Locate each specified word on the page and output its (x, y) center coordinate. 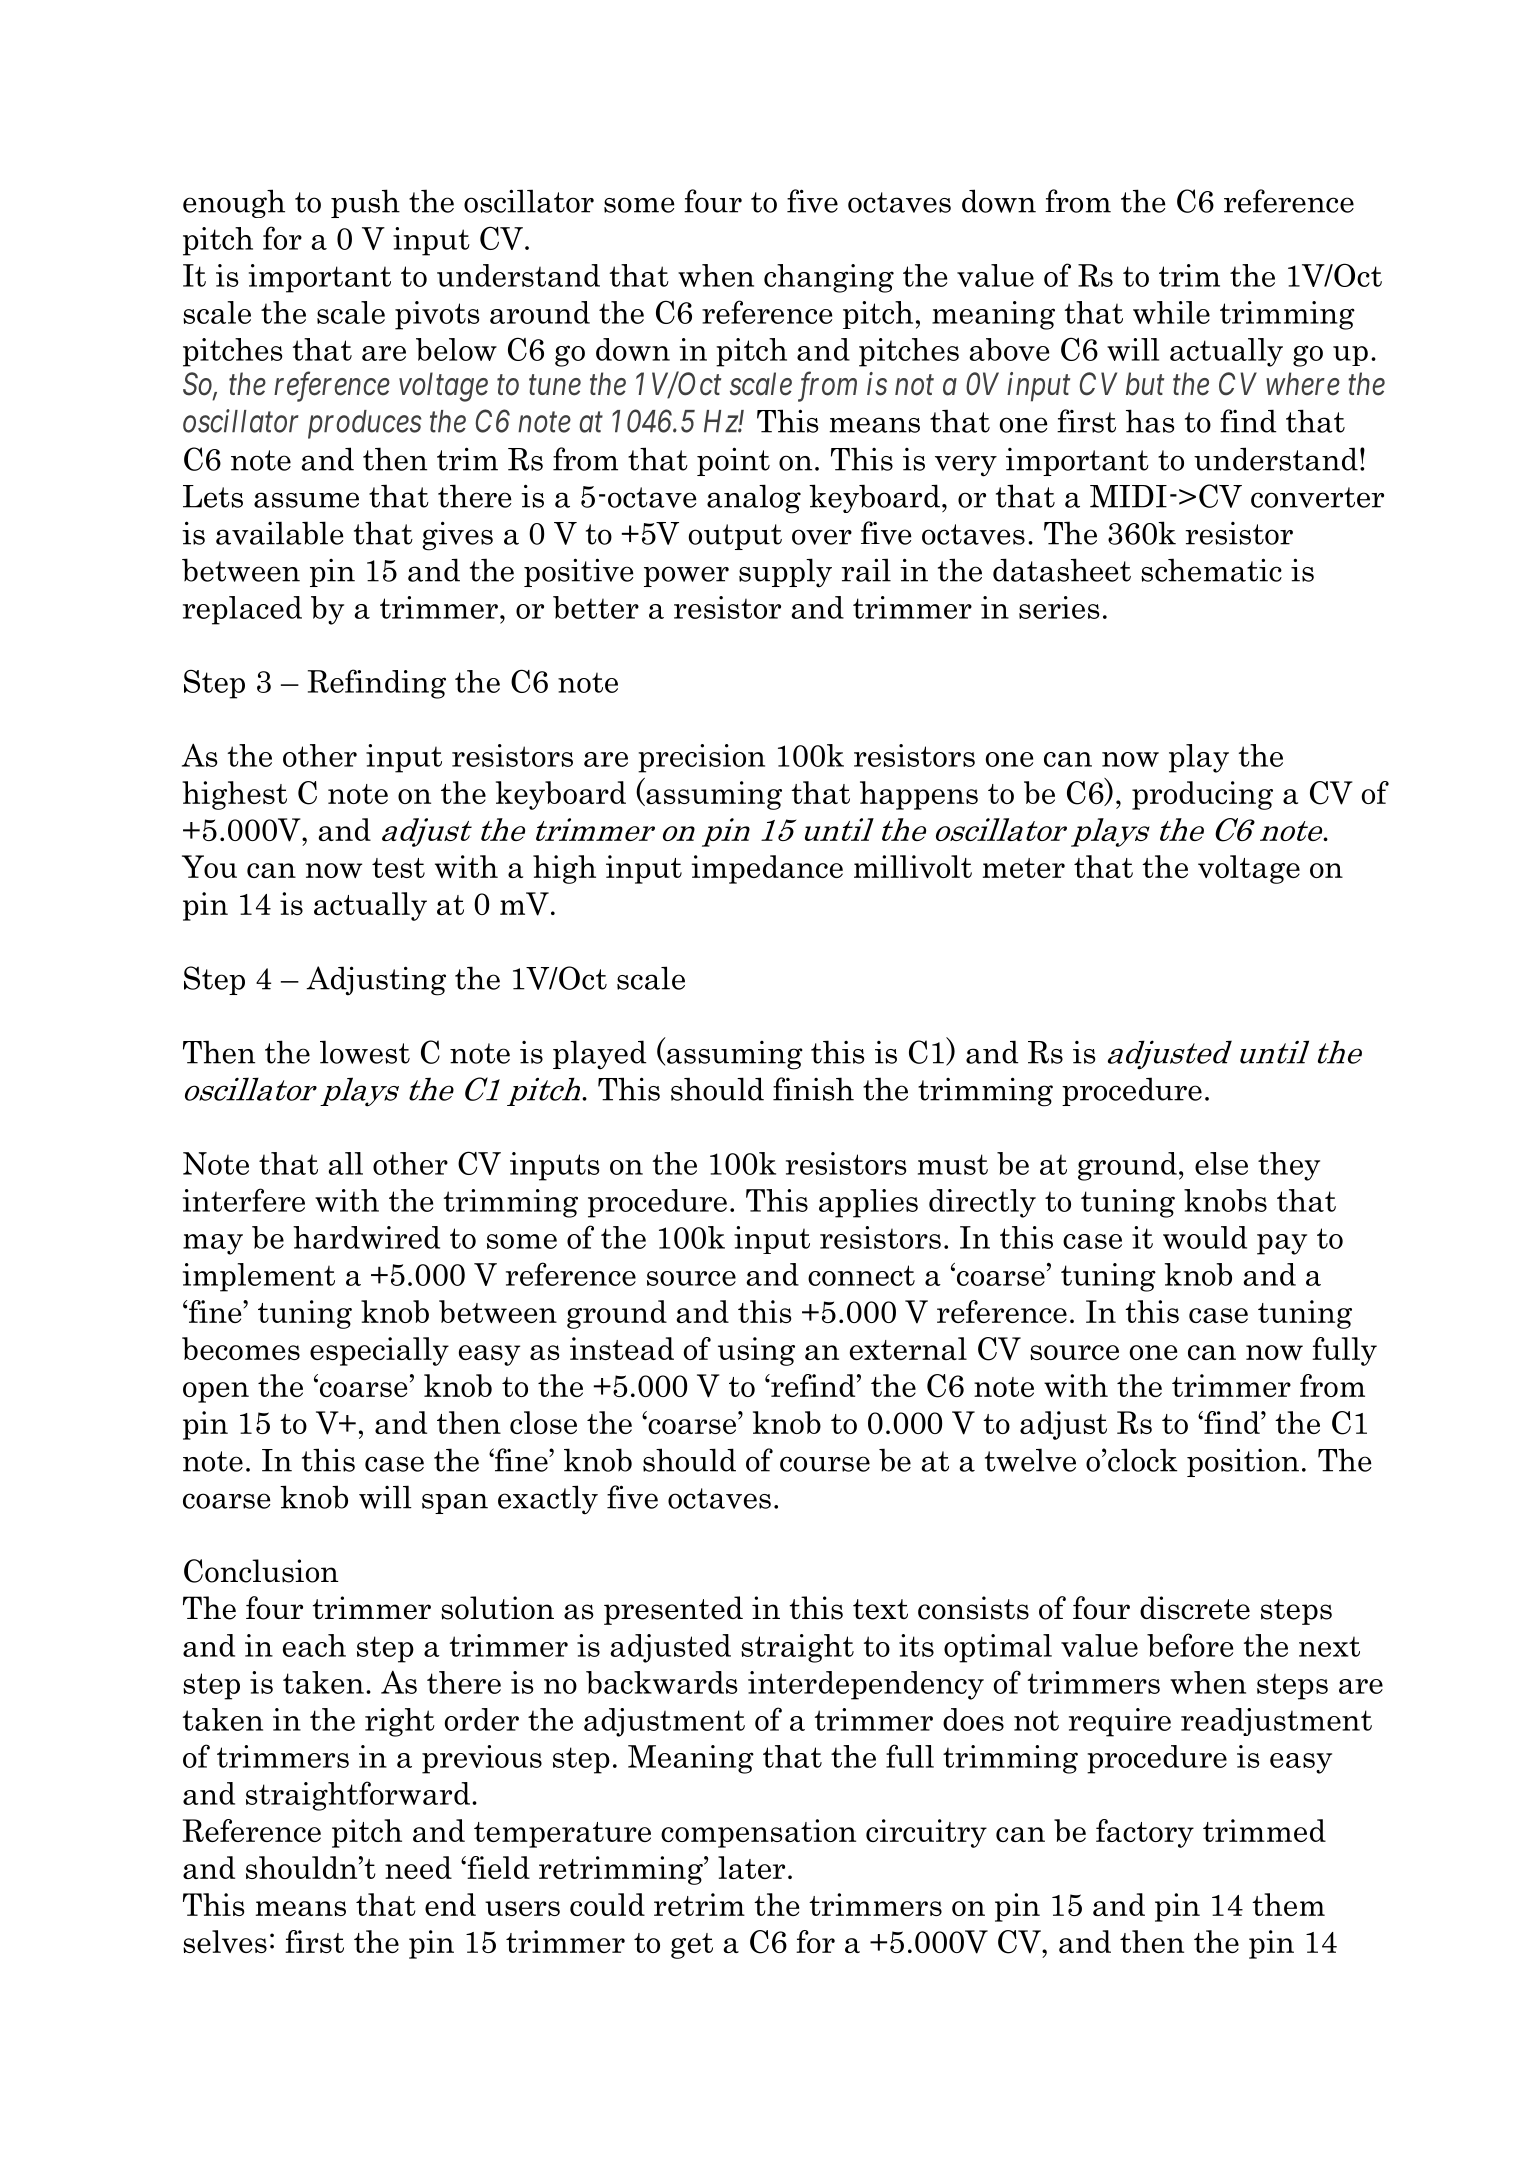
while (1171, 312)
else (1221, 1163)
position (1243, 1462)
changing (829, 278)
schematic (1211, 570)
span (455, 1503)
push (365, 203)
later (751, 1867)
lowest (365, 1052)
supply (785, 572)
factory (1145, 1833)
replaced (242, 610)
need (418, 1867)
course (825, 1464)
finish (813, 1089)
